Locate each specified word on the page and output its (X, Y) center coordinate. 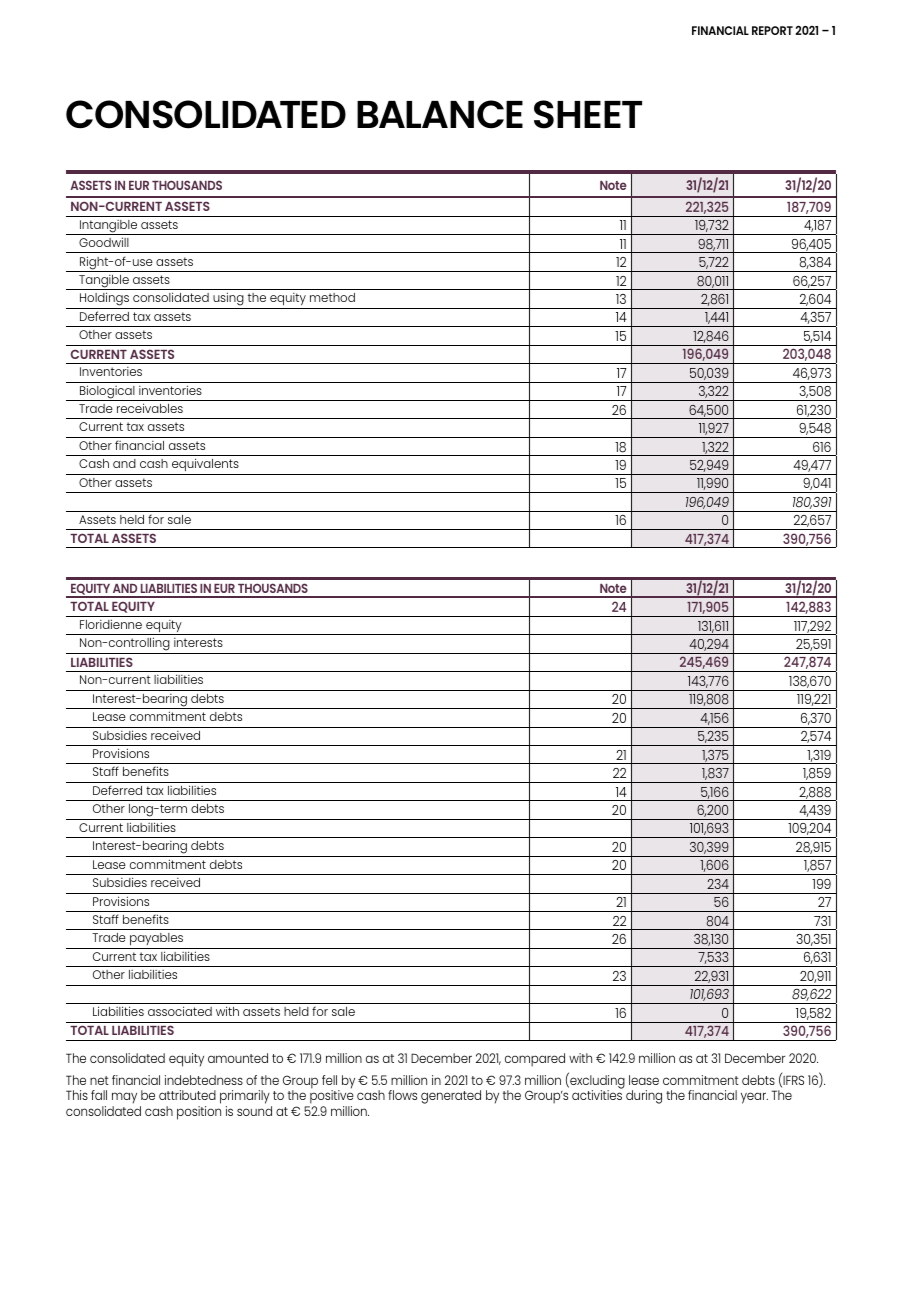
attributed (187, 1095)
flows (402, 1095)
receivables (150, 408)
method (332, 297)
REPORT (772, 30)
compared (535, 1060)
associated (180, 1011)
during (644, 1097)
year (754, 1098)
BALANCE (440, 114)
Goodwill (104, 242)
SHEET (588, 114)
